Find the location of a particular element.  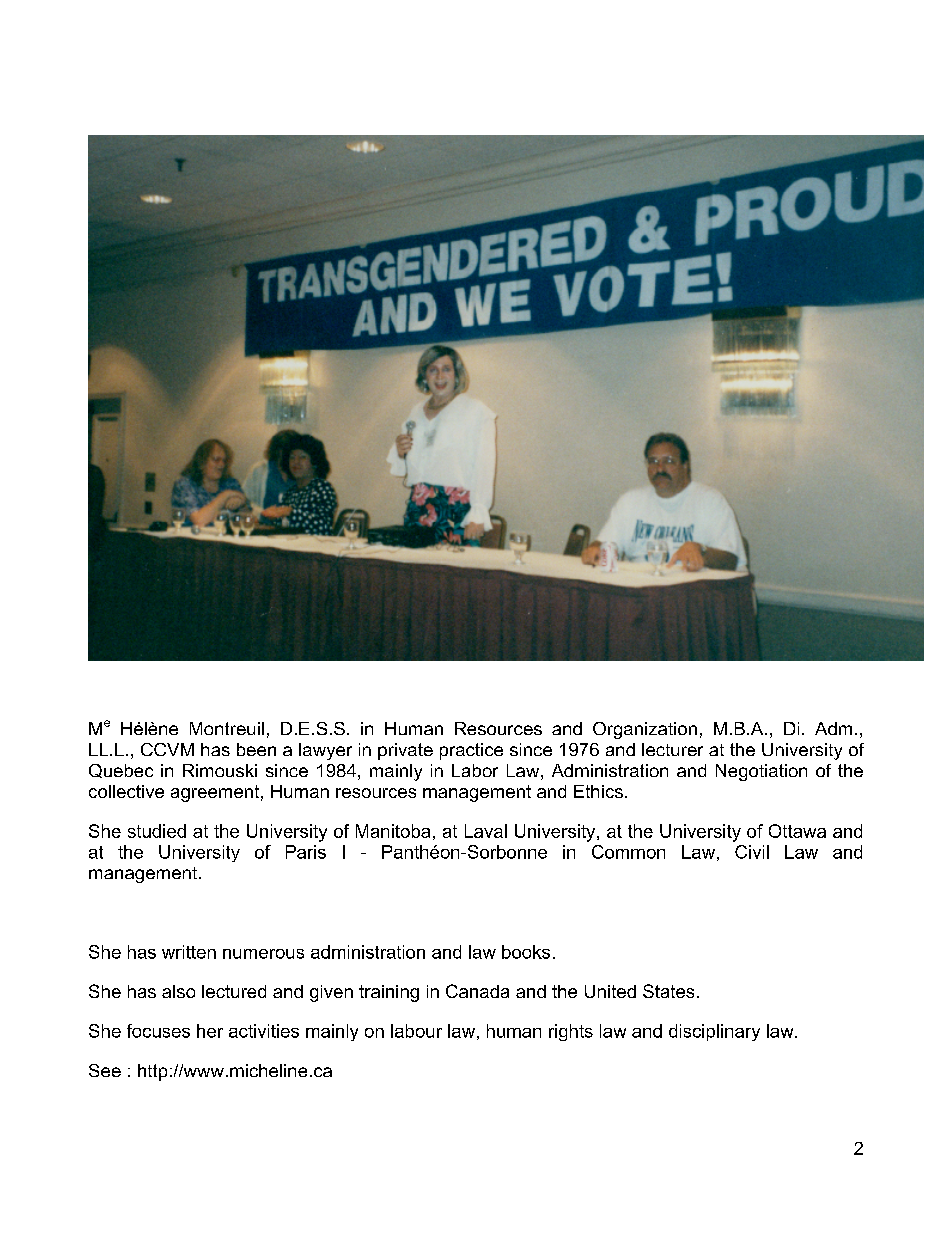

Canada is located at coordinates (477, 991).
